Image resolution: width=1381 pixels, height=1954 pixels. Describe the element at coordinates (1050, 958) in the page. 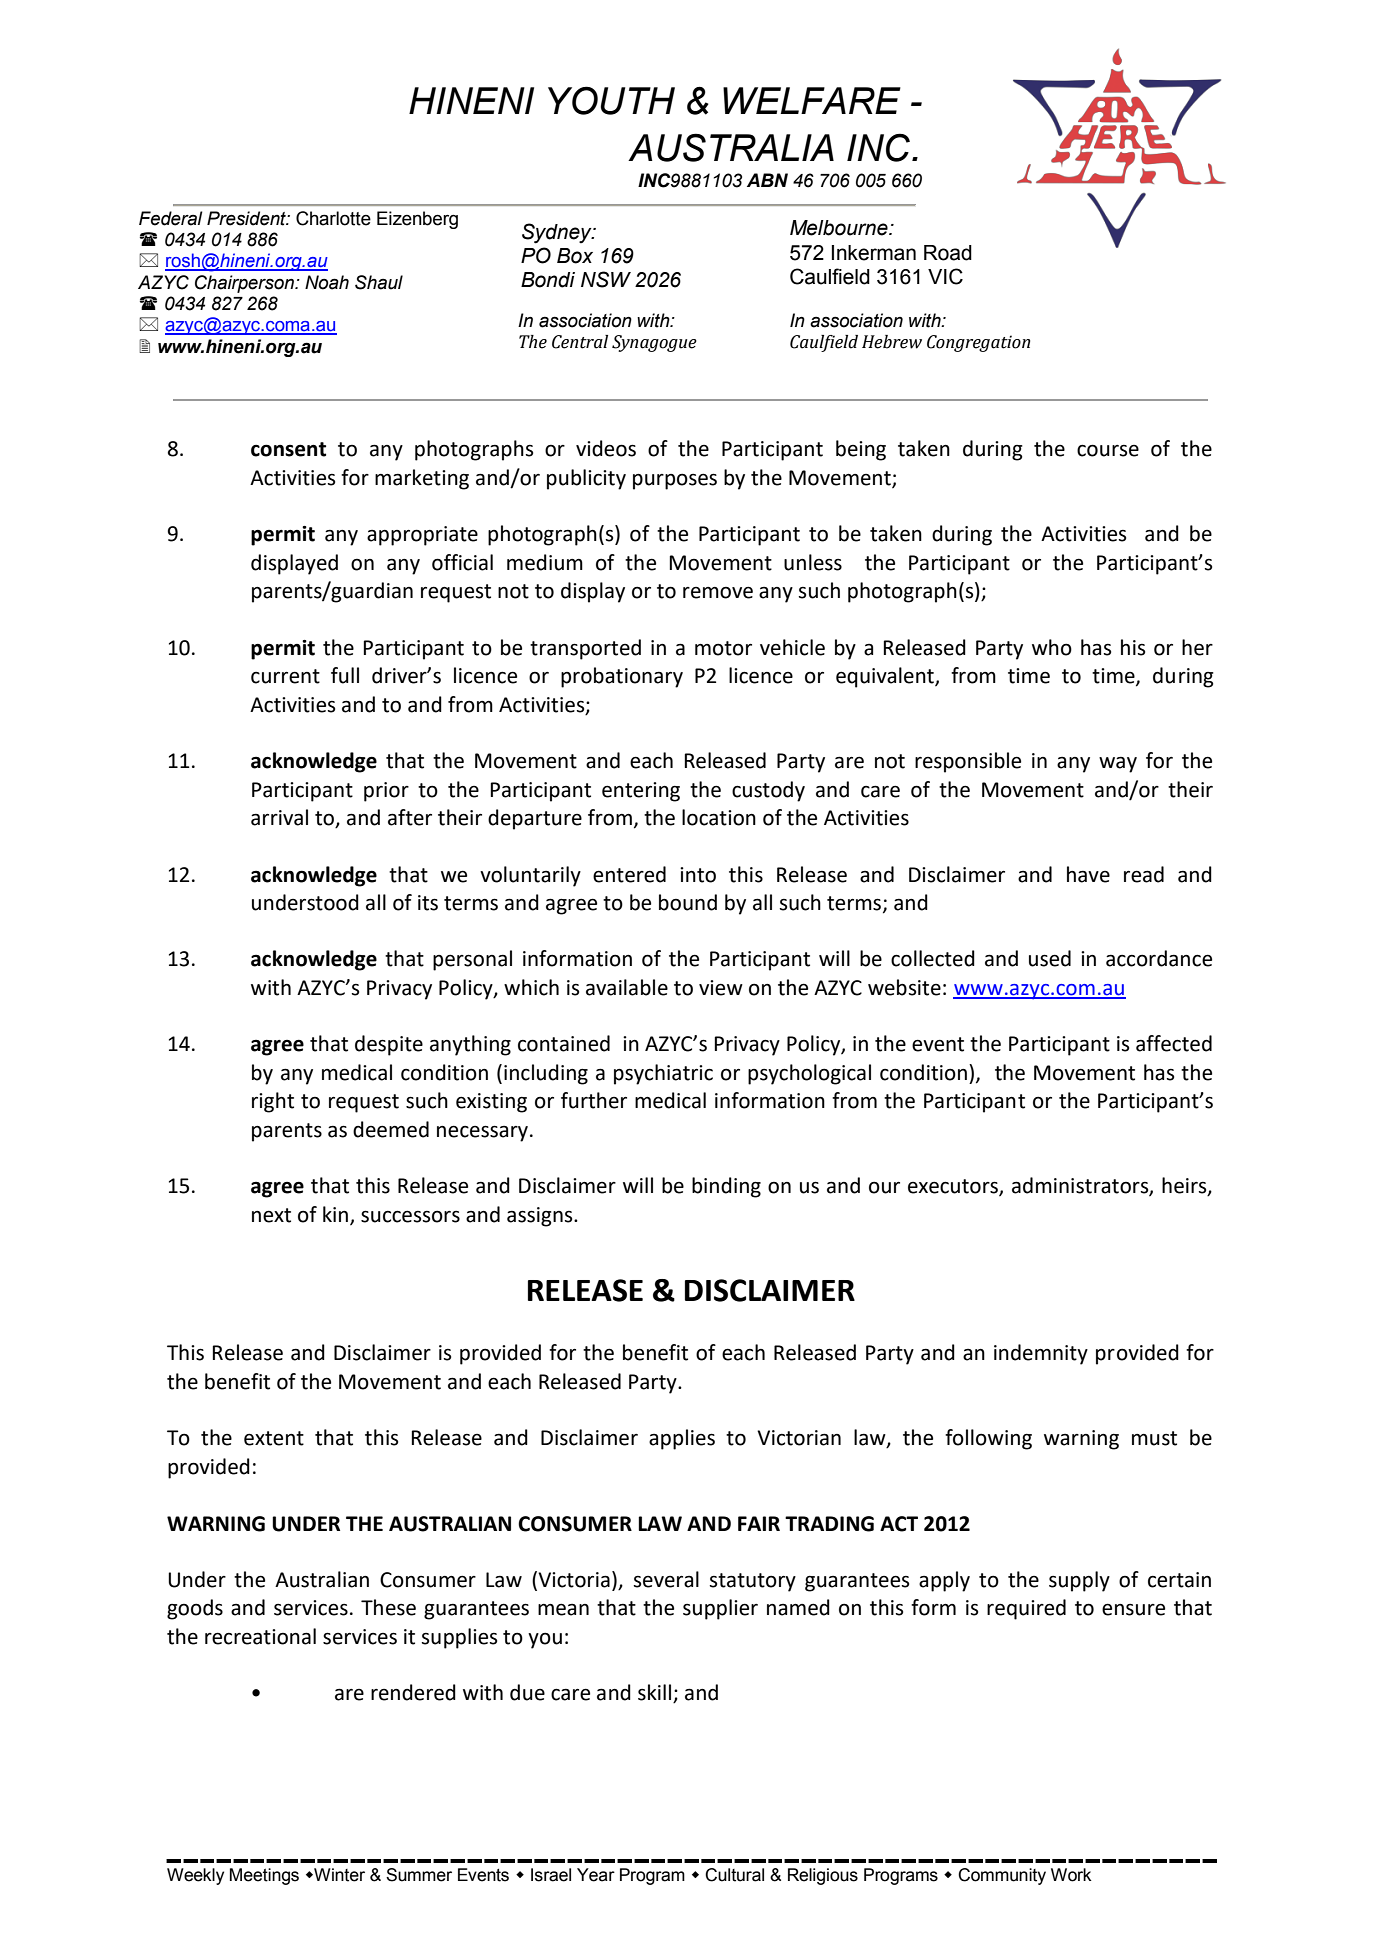

I see `used` at that location.
